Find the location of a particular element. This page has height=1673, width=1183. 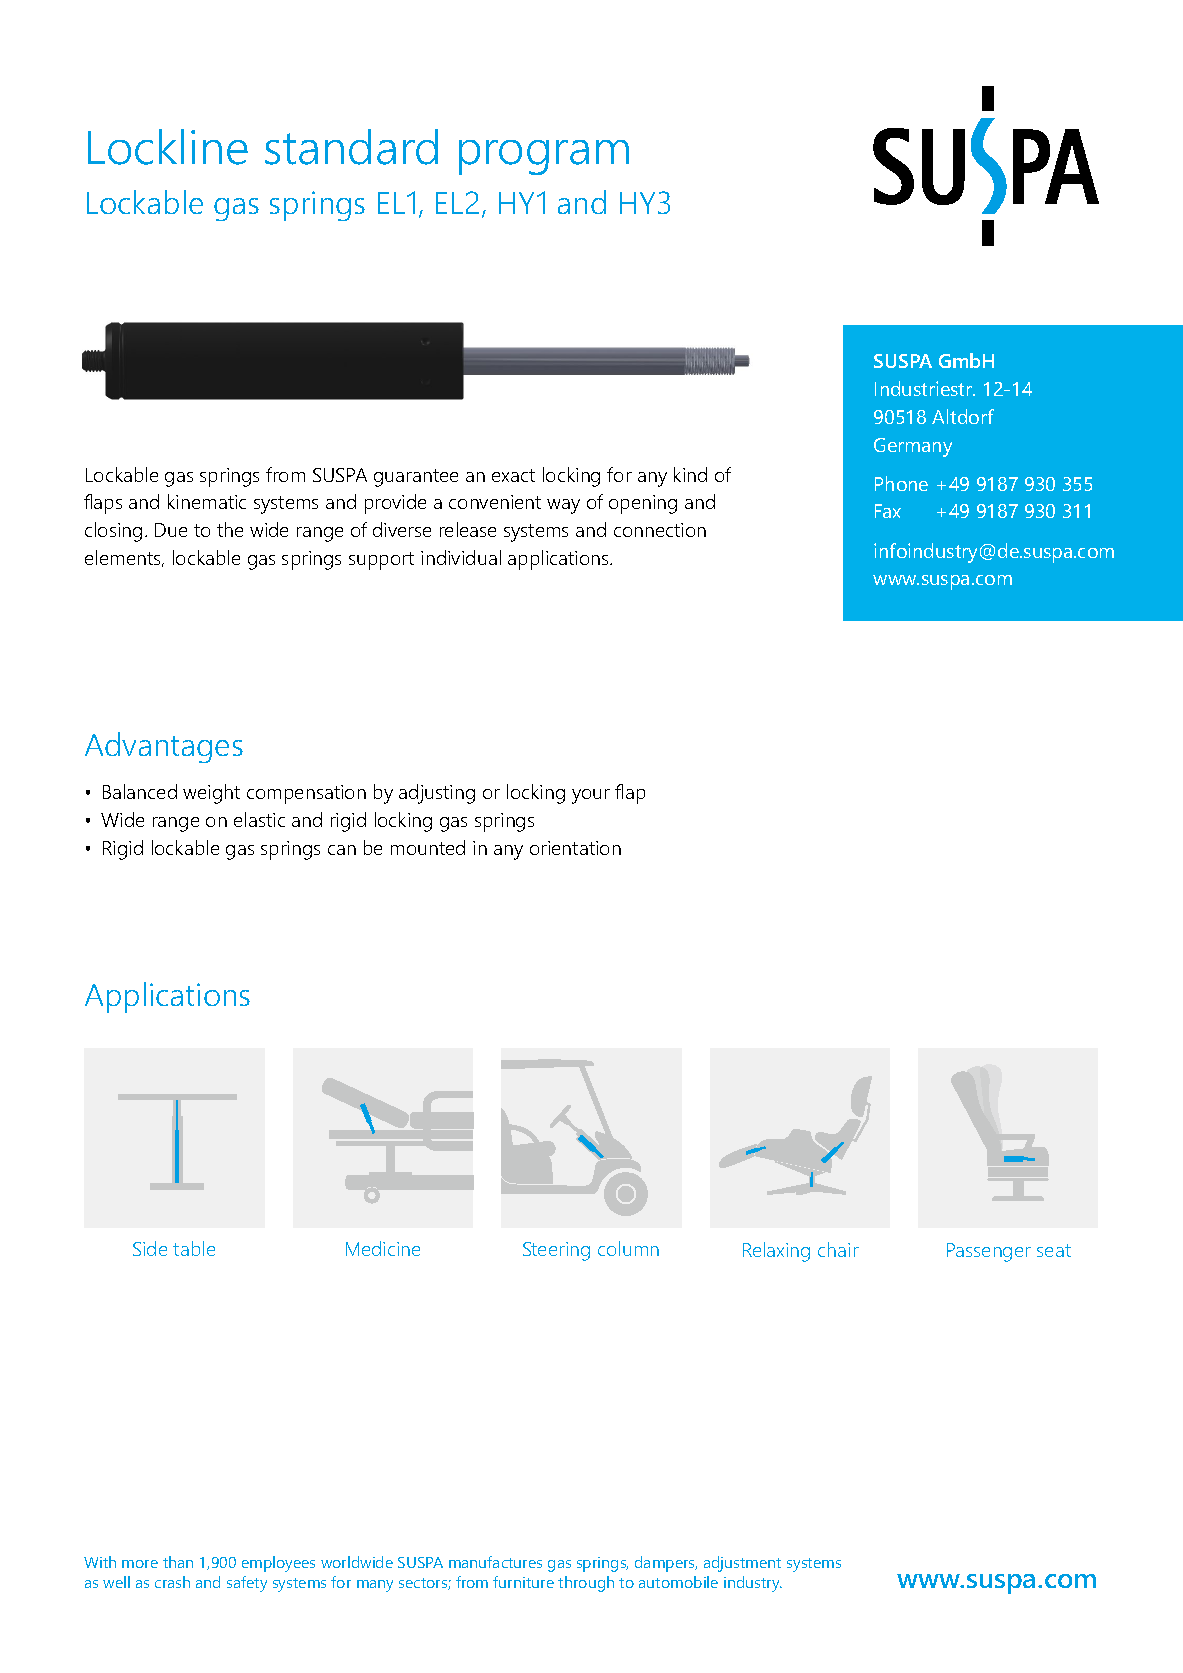

program is located at coordinates (544, 157).
